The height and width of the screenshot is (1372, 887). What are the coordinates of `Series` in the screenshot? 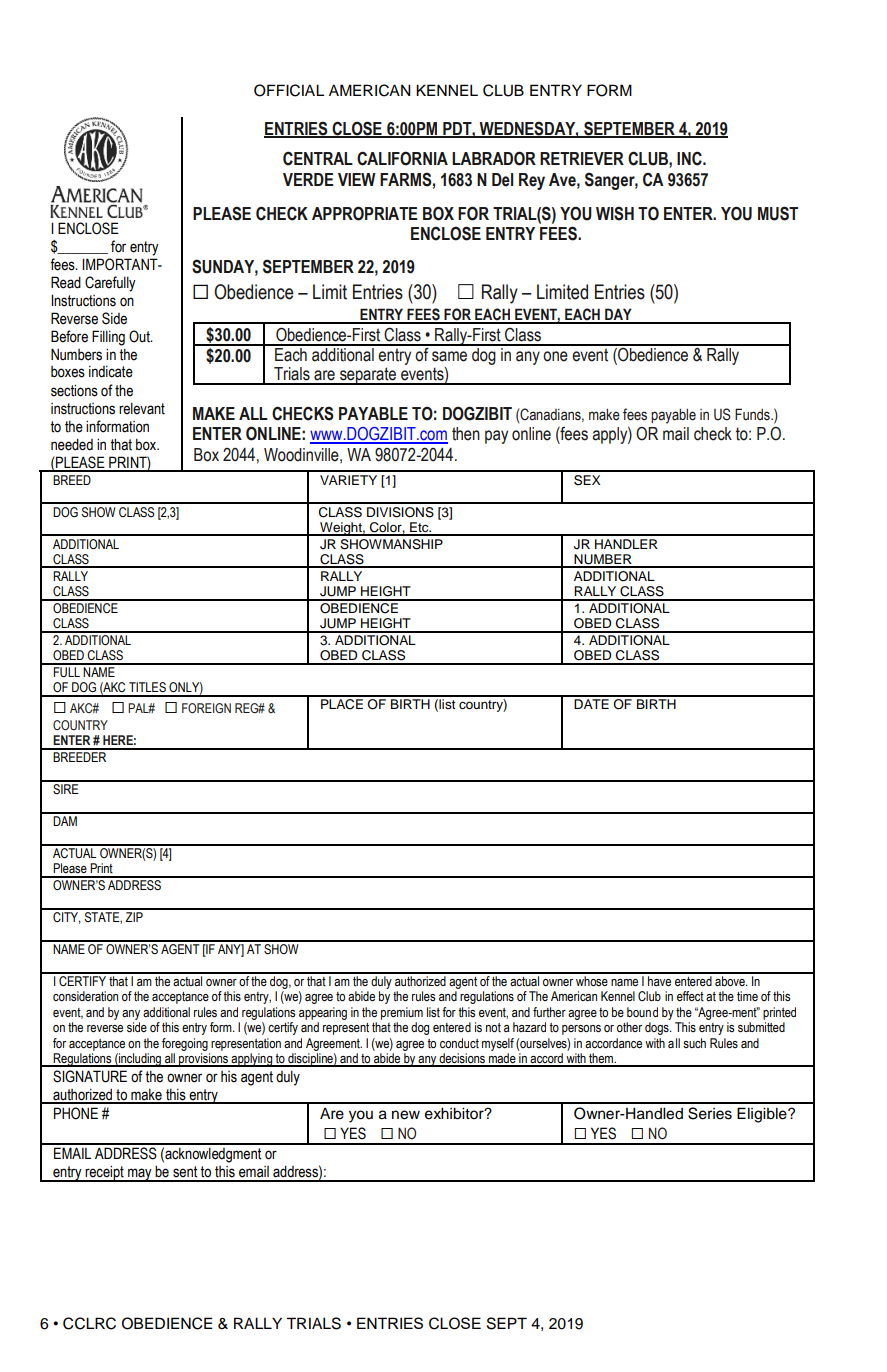 It's located at (710, 1113).
